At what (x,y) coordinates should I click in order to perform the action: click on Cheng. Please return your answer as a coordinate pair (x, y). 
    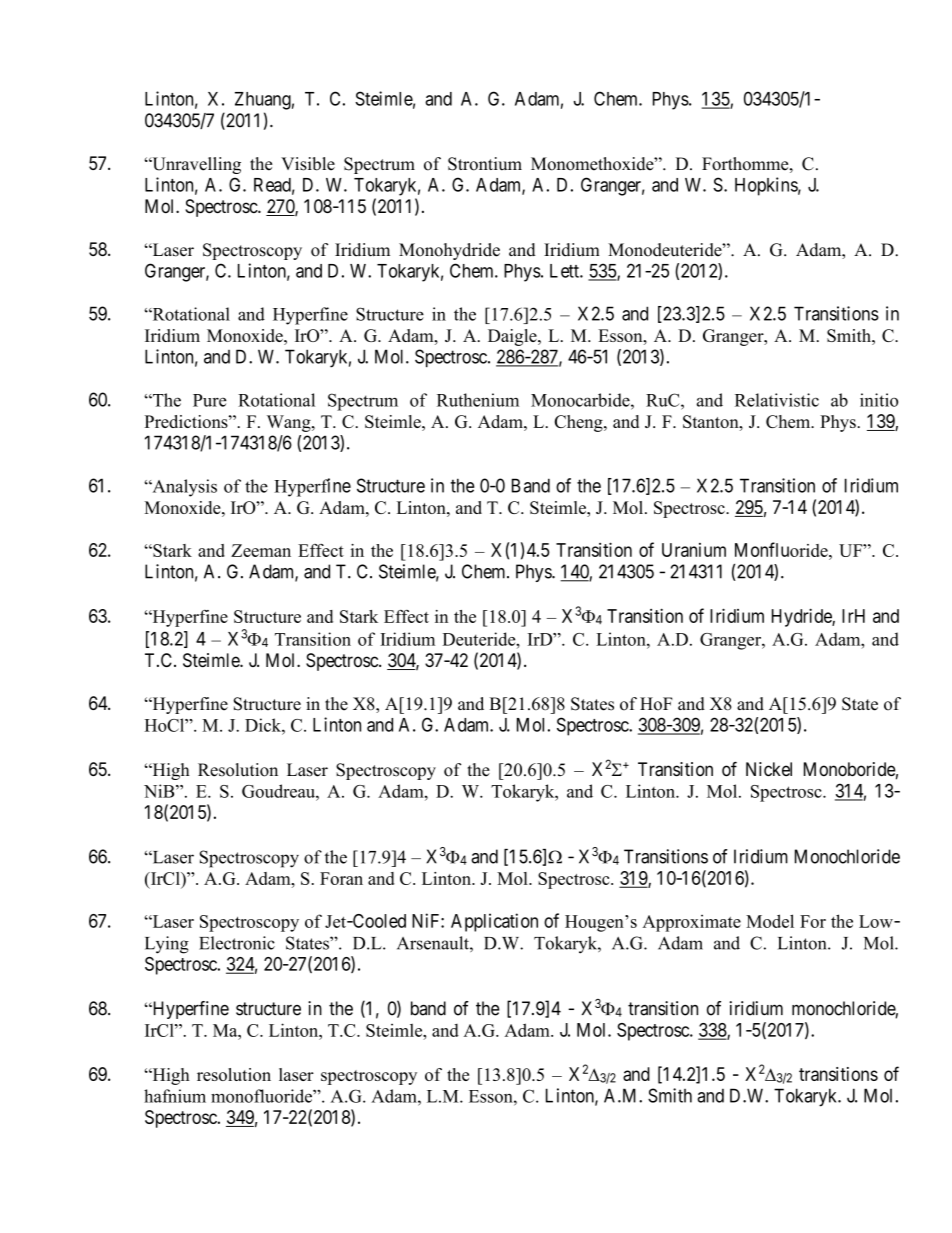
    Looking at the image, I should click on (580, 423).
